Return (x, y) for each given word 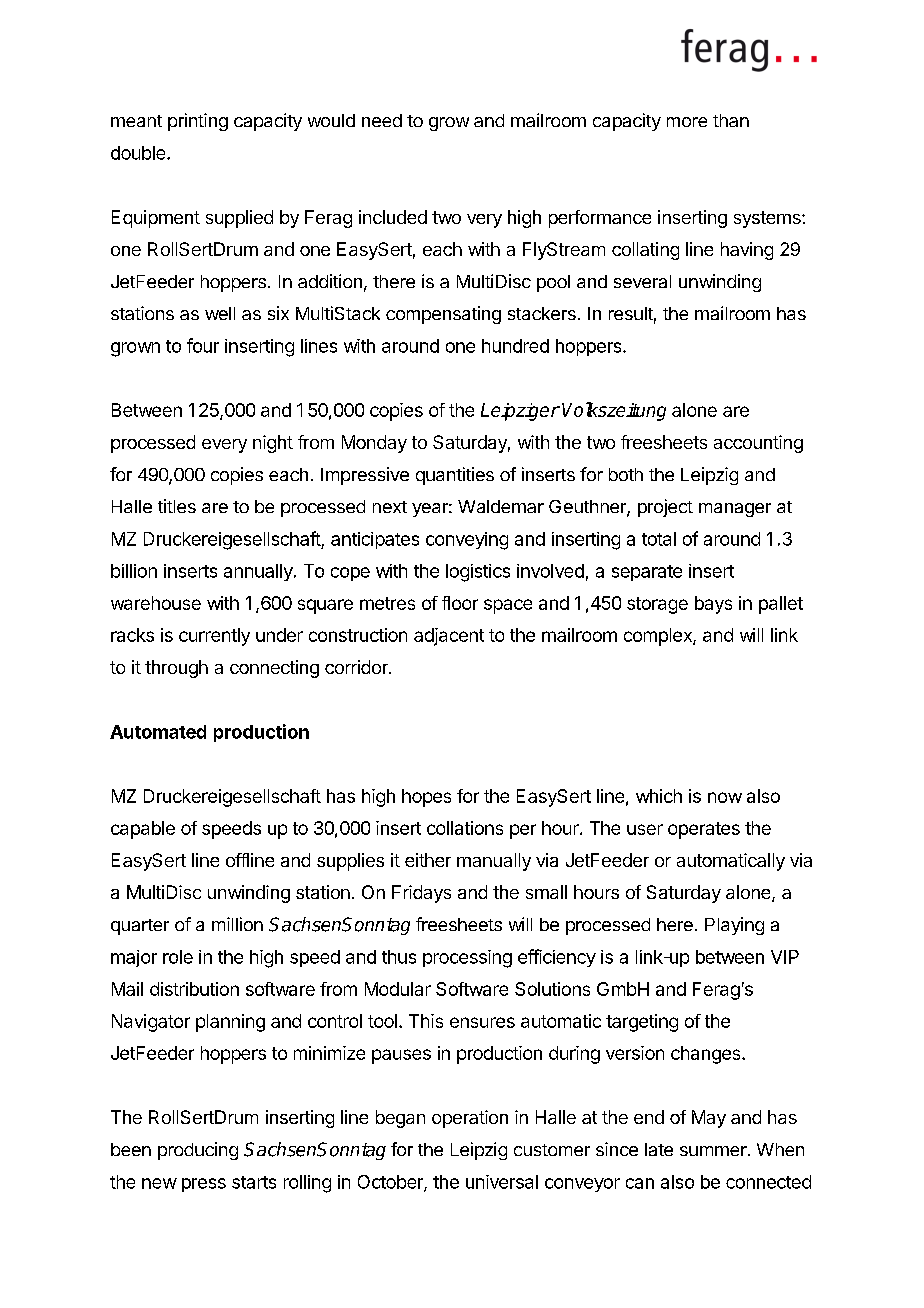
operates (704, 830)
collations (465, 828)
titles (177, 506)
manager (735, 510)
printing (198, 122)
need (382, 120)
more (687, 122)
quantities (455, 476)
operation (470, 1119)
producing (198, 1151)
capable (143, 830)
